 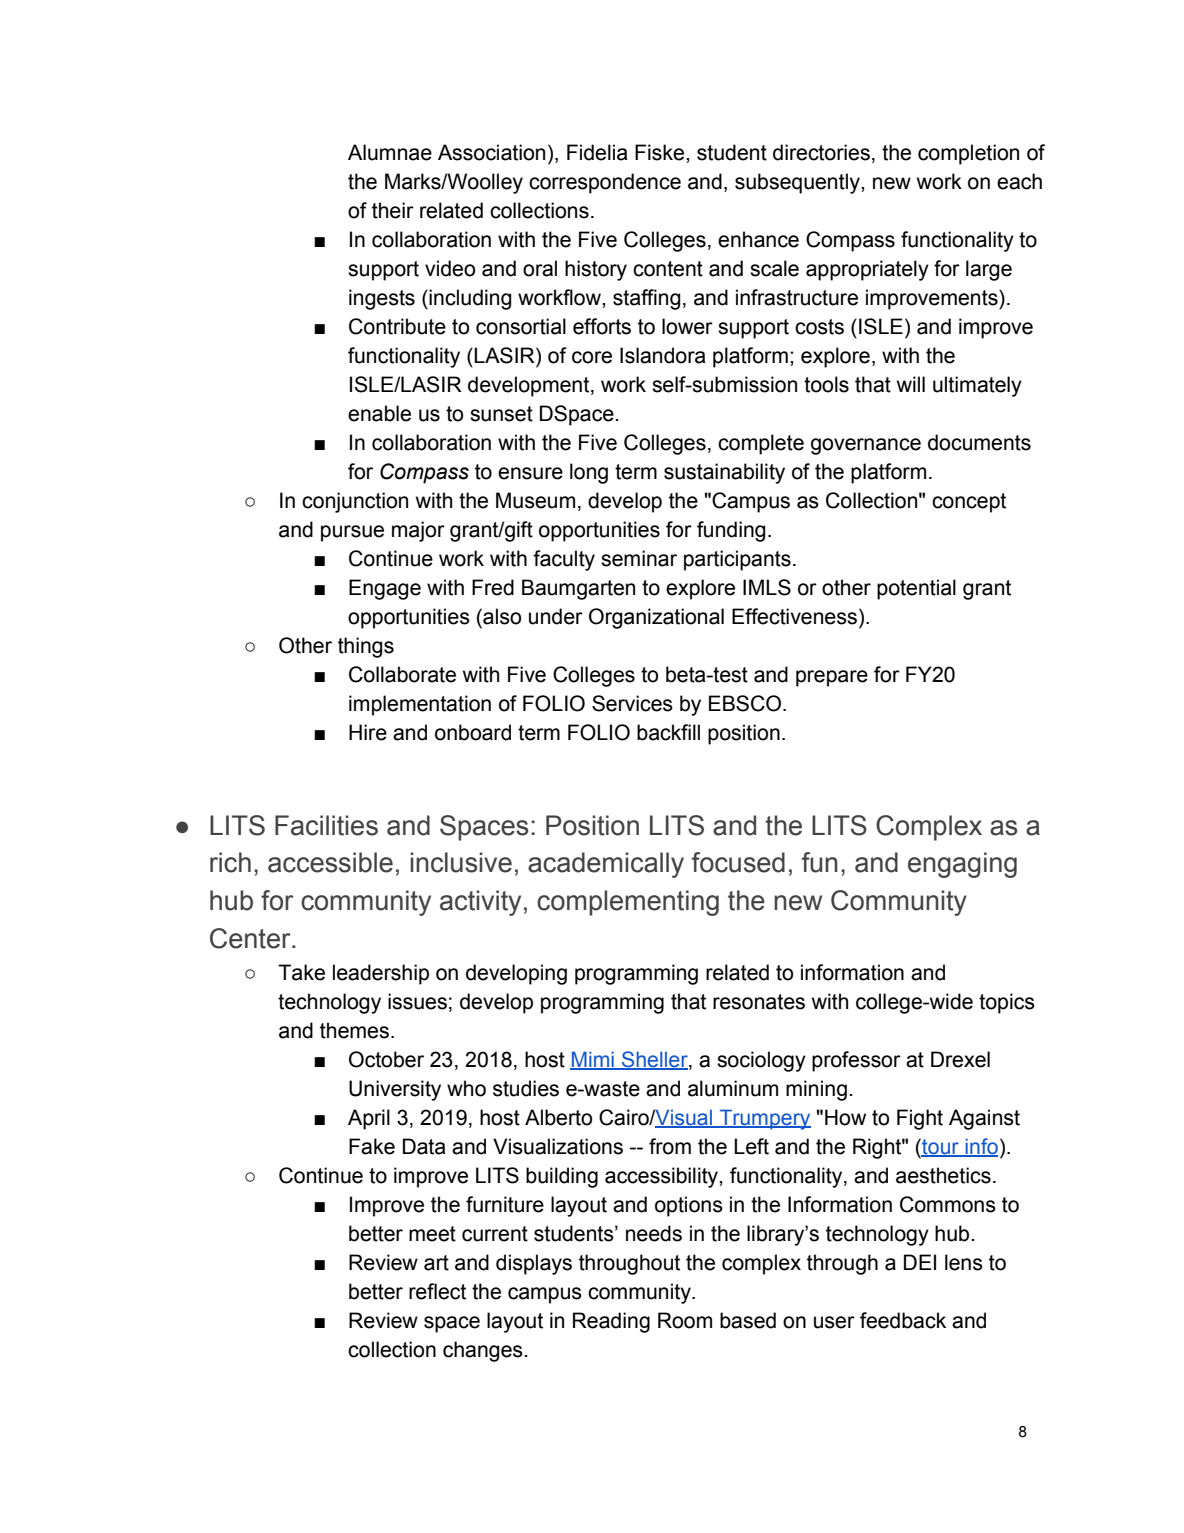 What do you see at coordinates (393, 210) in the document?
I see `their` at bounding box center [393, 210].
